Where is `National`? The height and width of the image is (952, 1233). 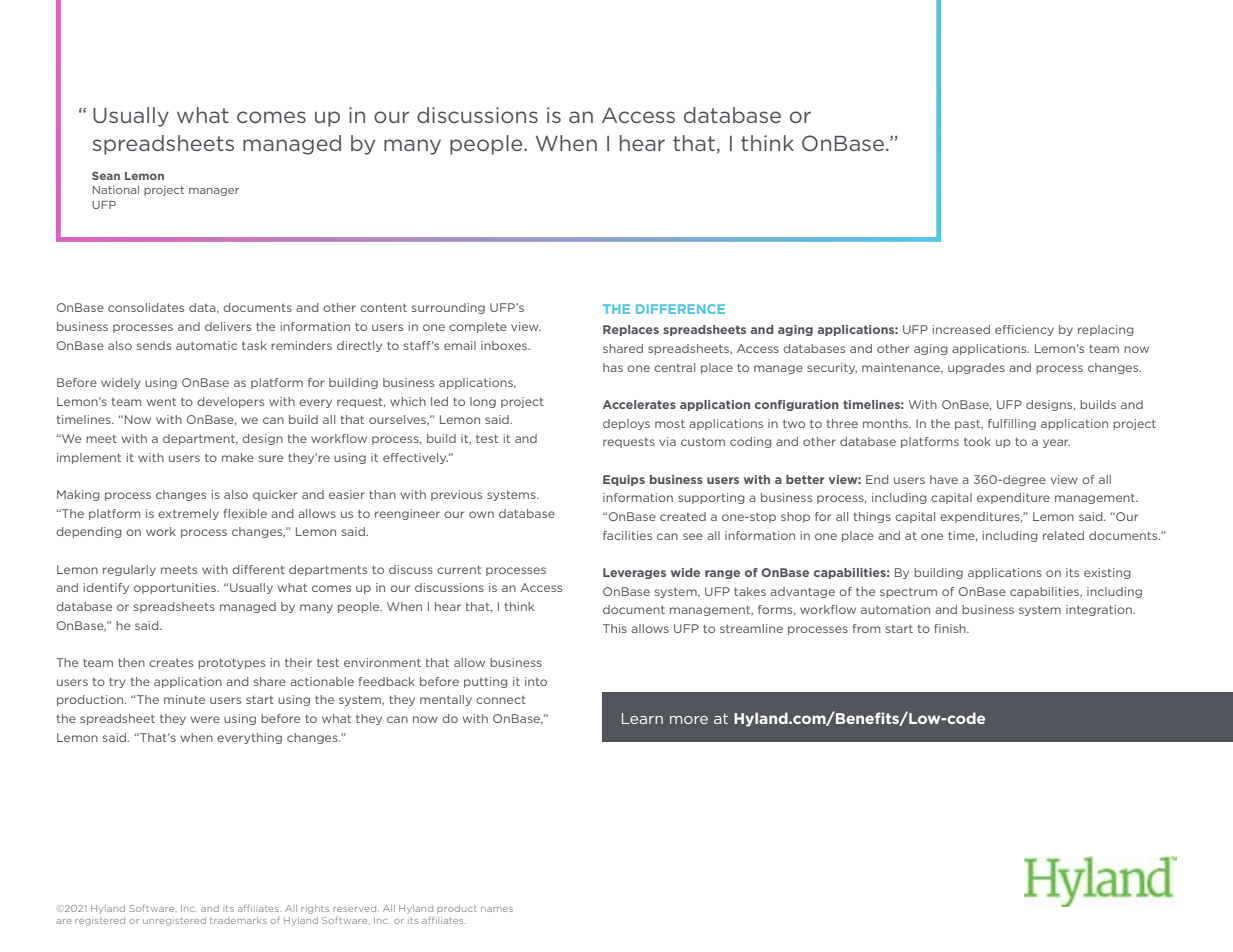
National is located at coordinates (116, 189).
